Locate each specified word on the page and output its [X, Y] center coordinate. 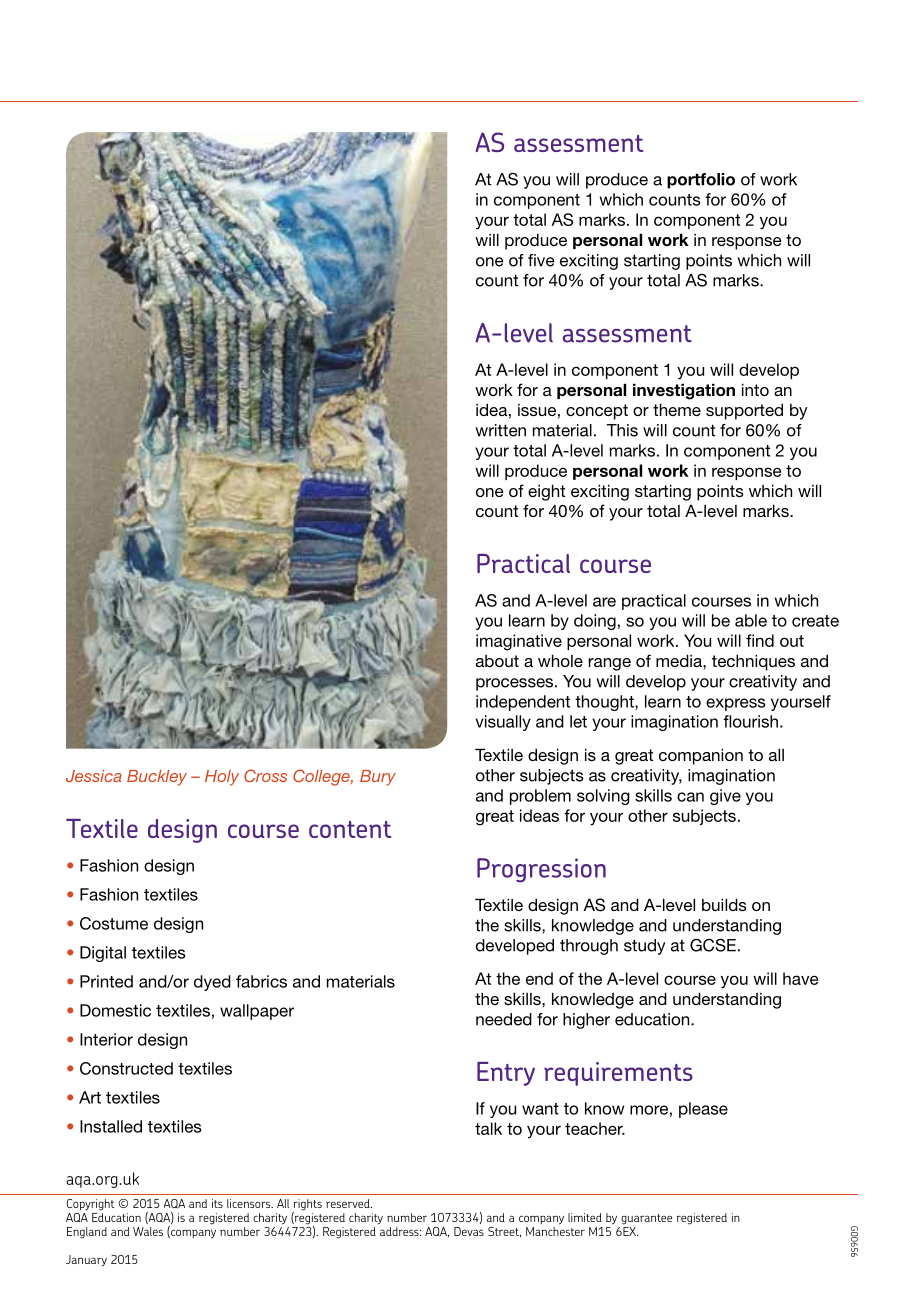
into [755, 389]
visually [503, 723]
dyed [212, 983]
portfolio [701, 181]
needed [504, 1019]
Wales [148, 1231]
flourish [750, 721]
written [500, 430]
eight [546, 492]
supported [744, 411]
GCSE [713, 945]
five [541, 260]
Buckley [157, 778]
